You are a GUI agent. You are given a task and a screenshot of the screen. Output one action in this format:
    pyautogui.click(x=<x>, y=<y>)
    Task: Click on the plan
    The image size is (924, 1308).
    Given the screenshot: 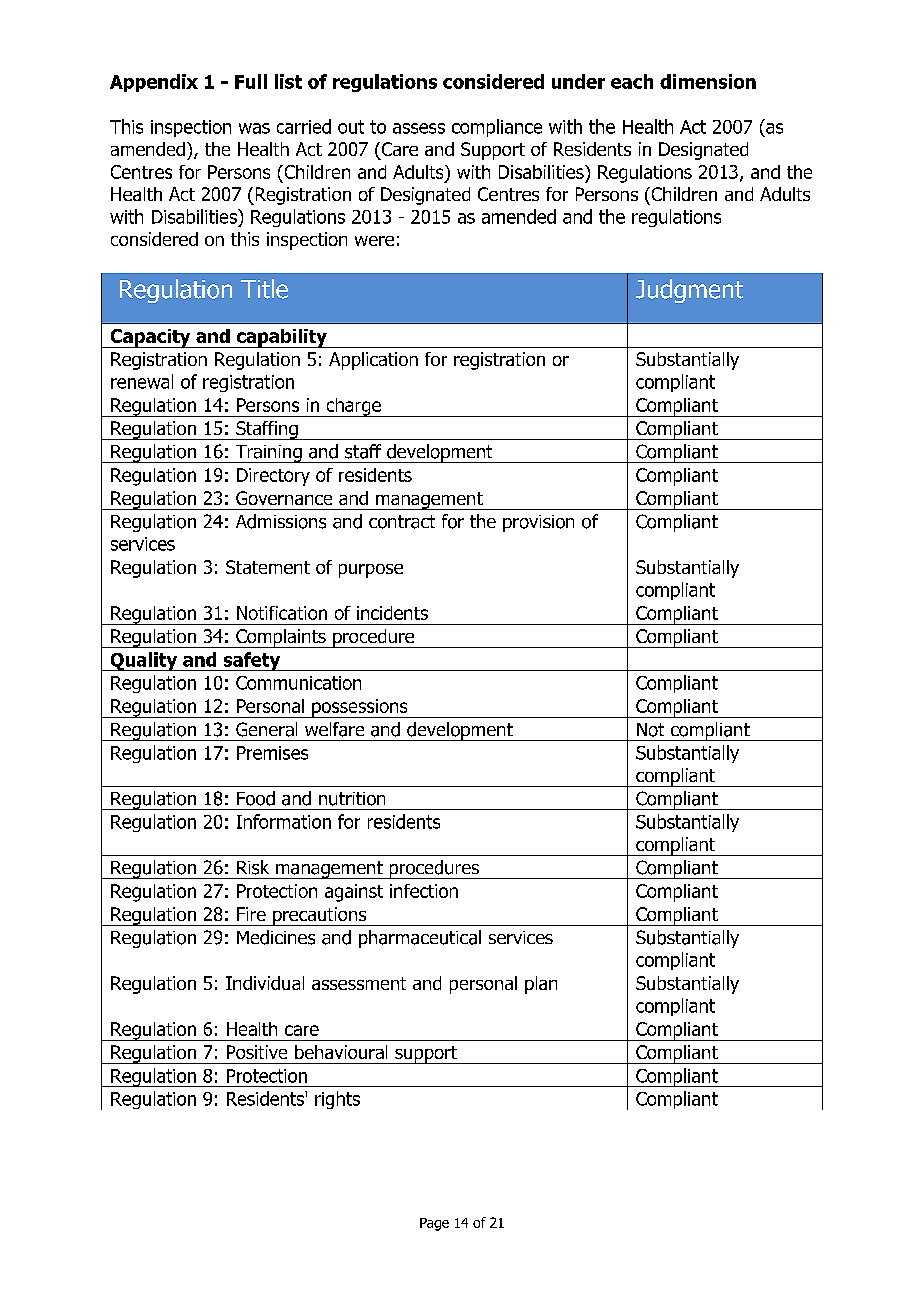 What is the action you would take?
    pyautogui.click(x=541, y=985)
